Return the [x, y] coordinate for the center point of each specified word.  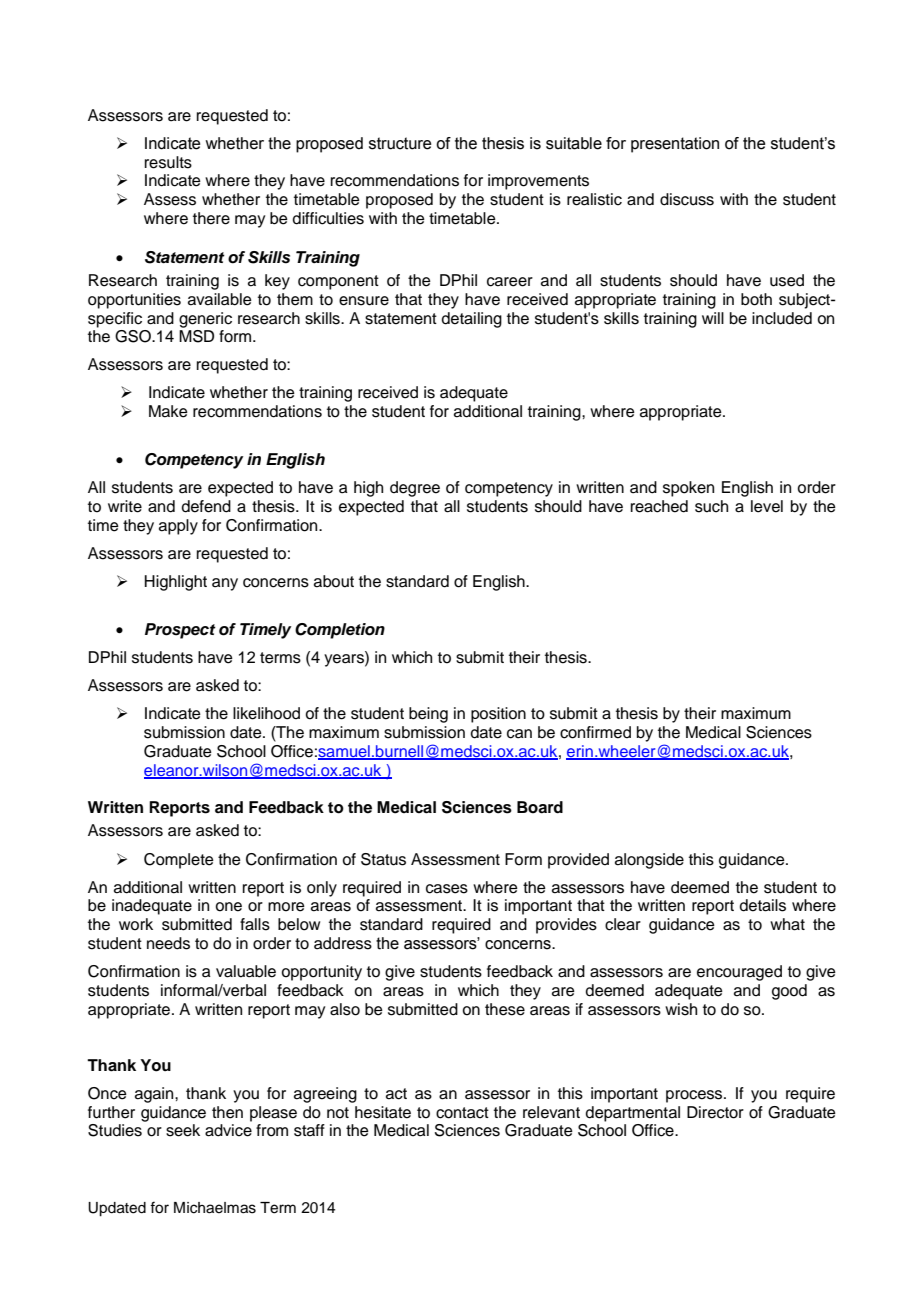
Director [715, 1112]
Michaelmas [215, 1208]
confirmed [595, 732]
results [168, 162]
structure [400, 143]
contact [462, 1113]
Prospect [180, 631]
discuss [687, 199]
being [428, 715]
